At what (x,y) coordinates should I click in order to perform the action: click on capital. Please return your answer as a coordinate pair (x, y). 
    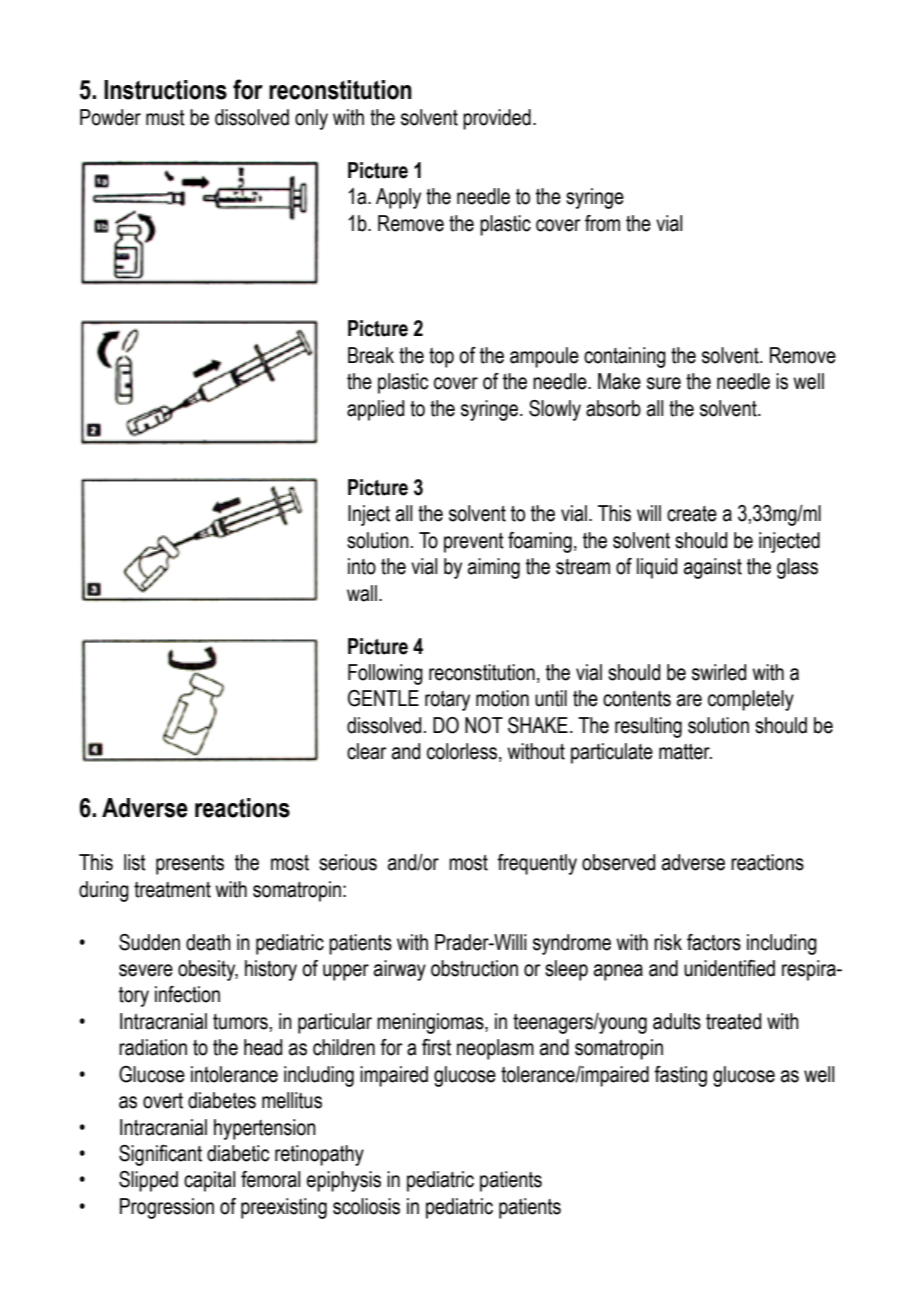
    Looking at the image, I should click on (209, 1181).
